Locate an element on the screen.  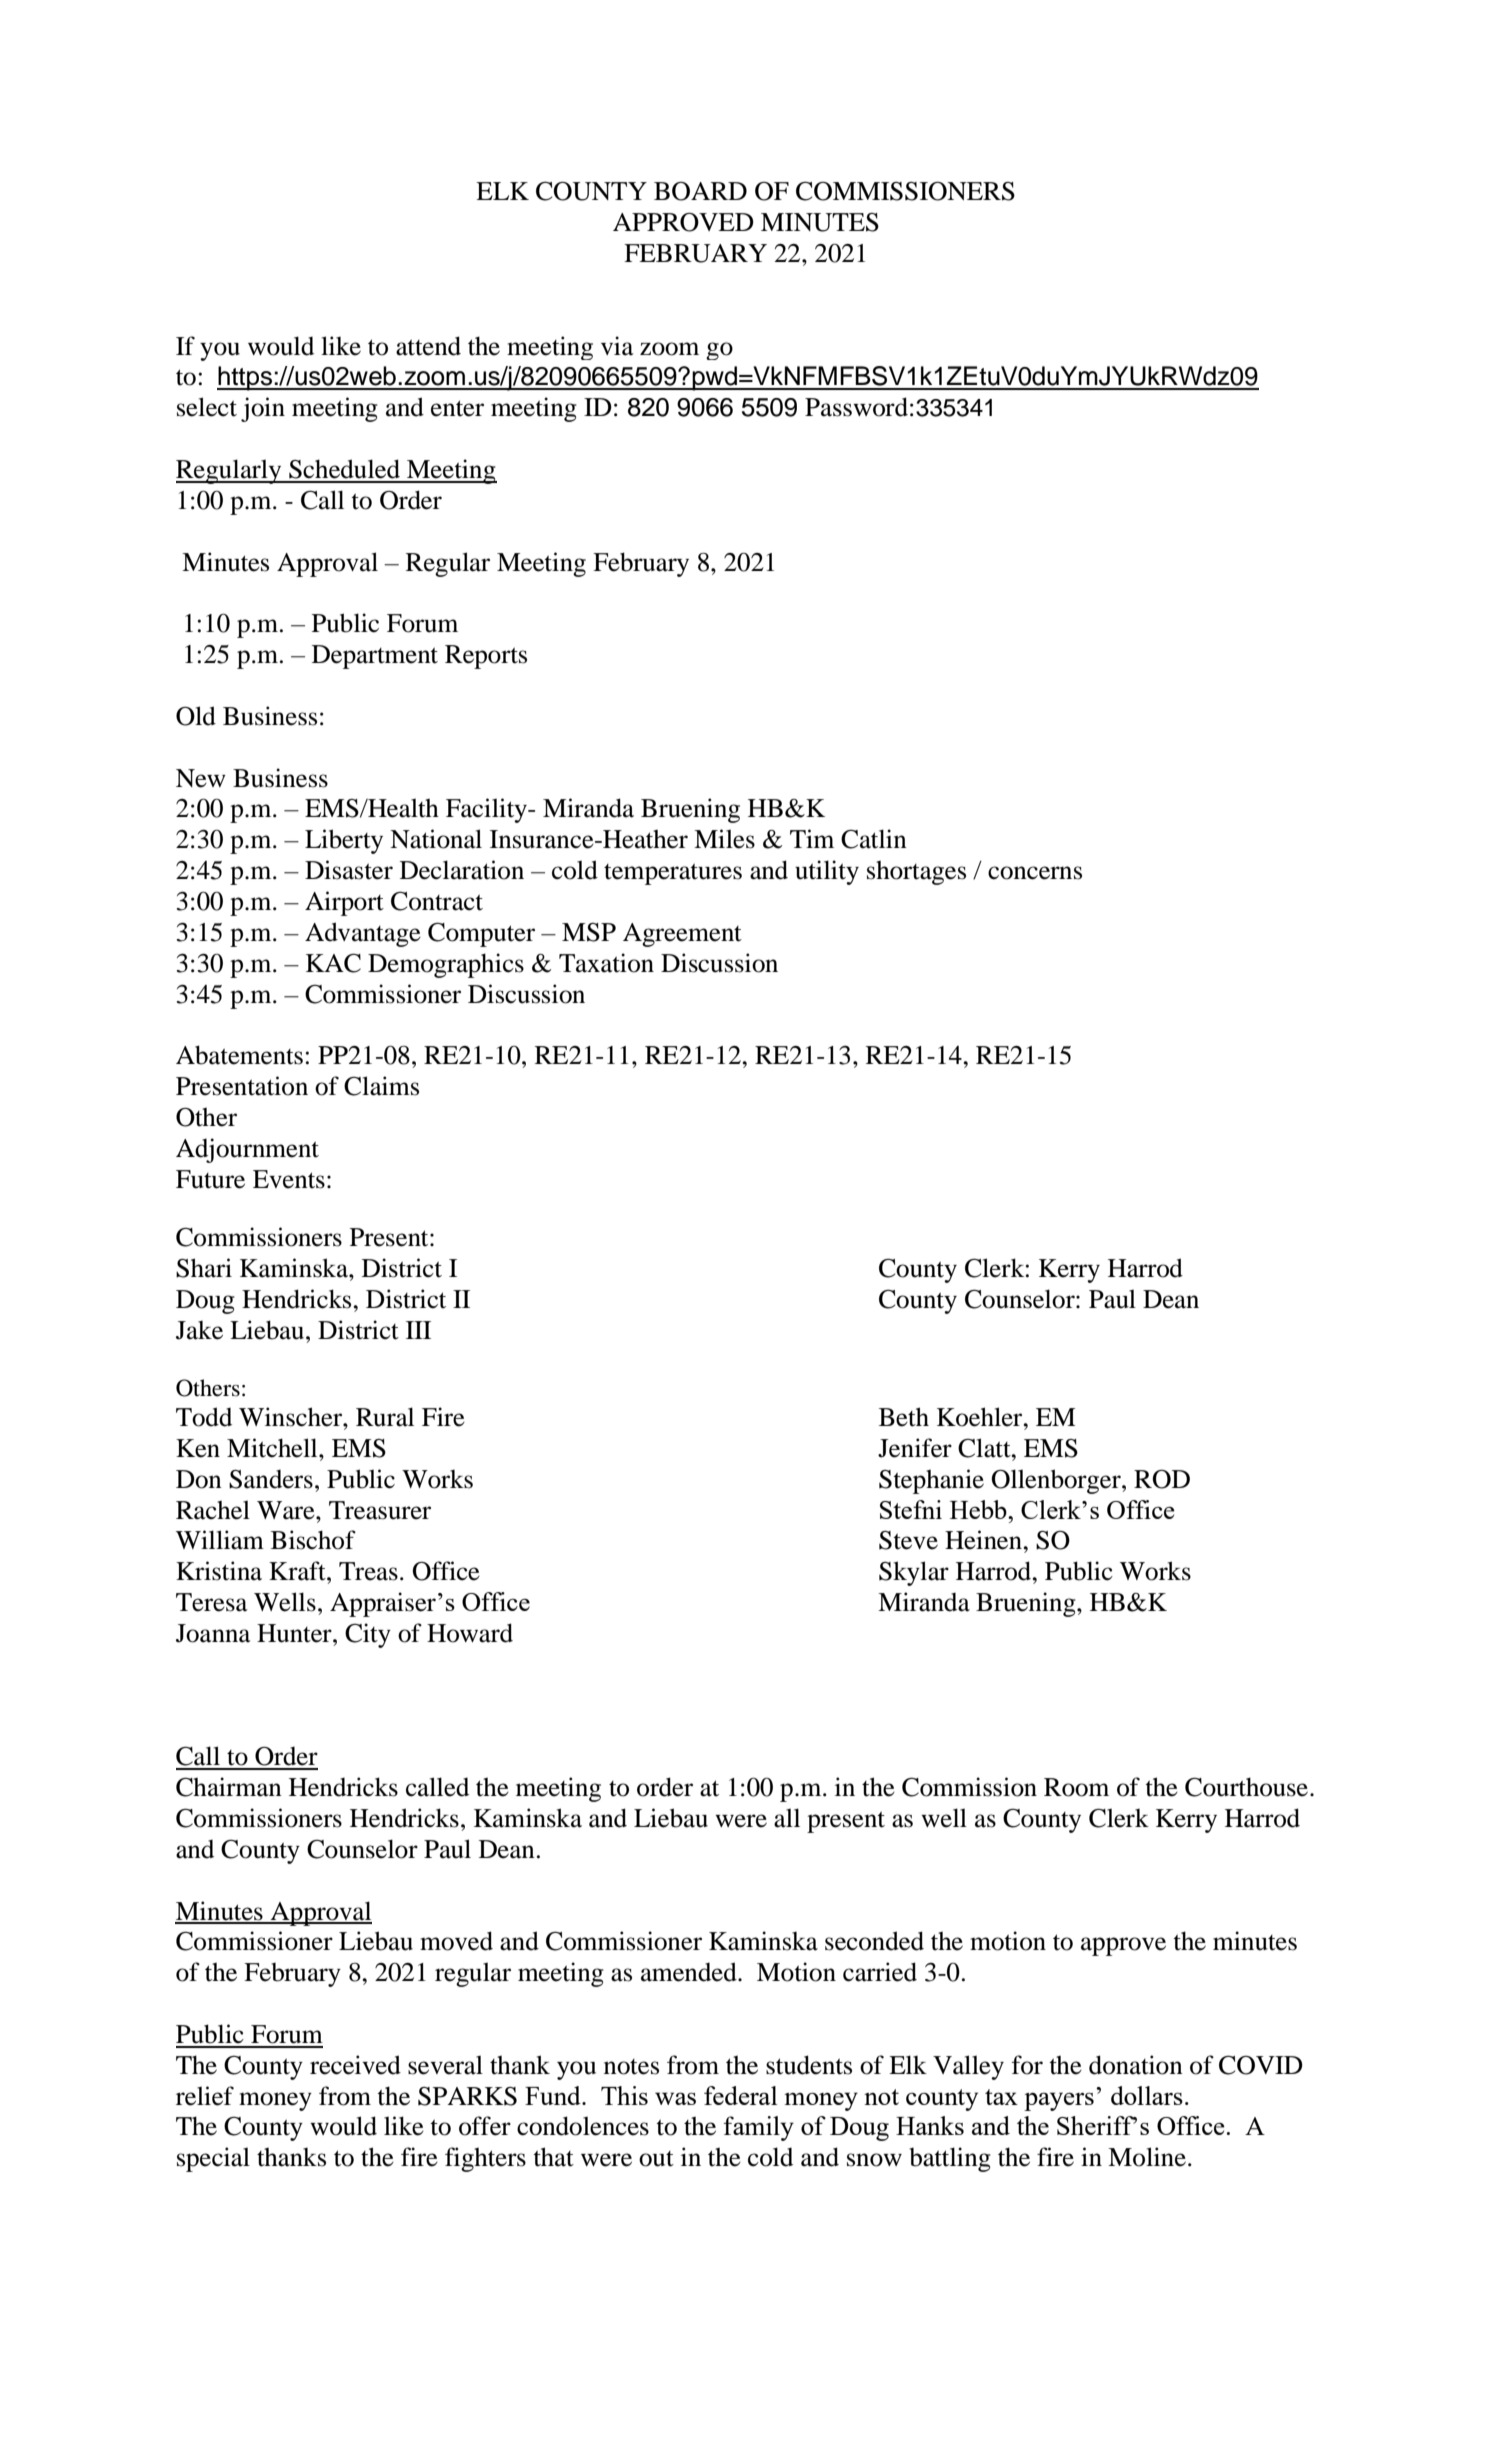
Skylar is located at coordinates (914, 1573).
